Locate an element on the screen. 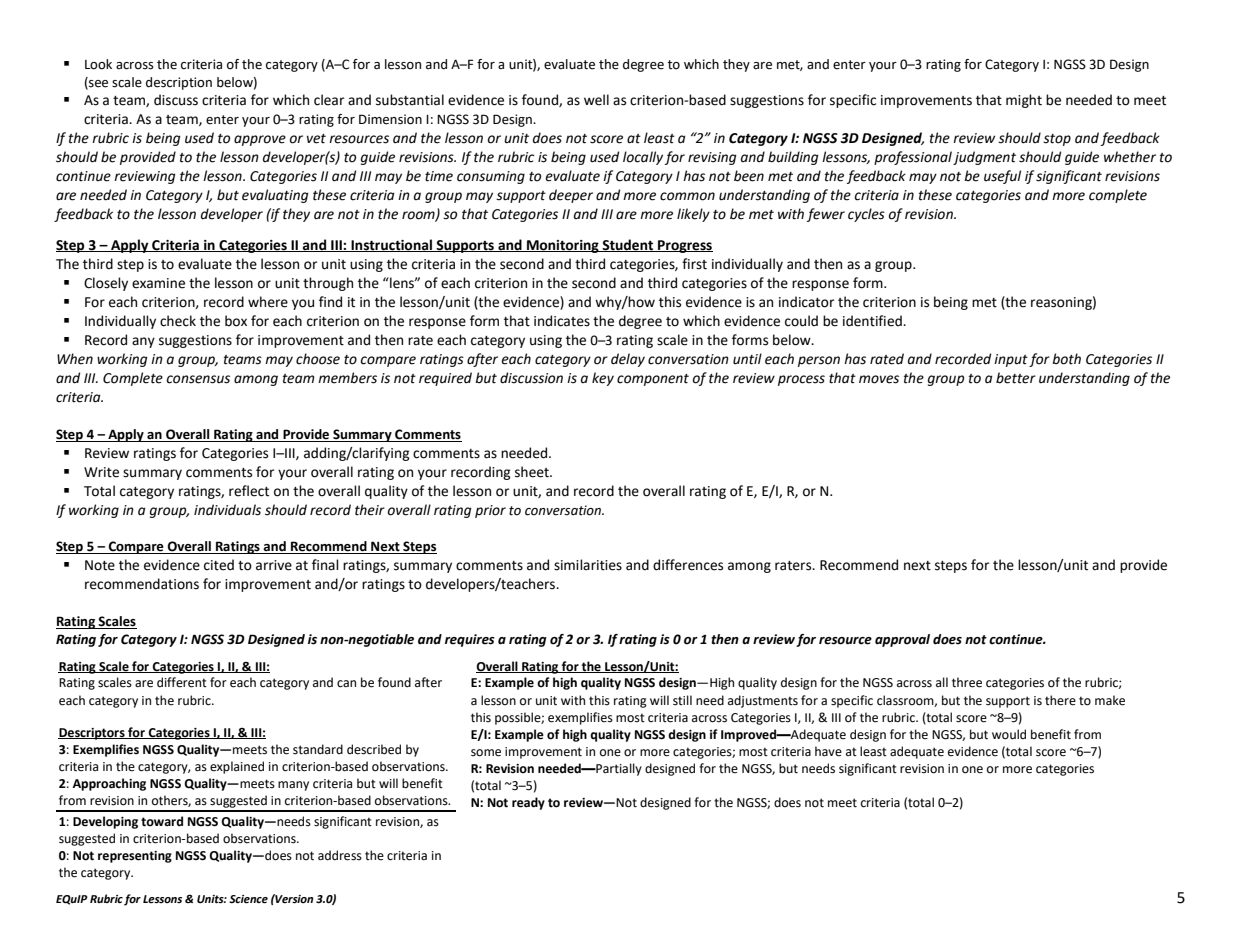 This screenshot has height=952, width=1233. well is located at coordinates (596, 100).
